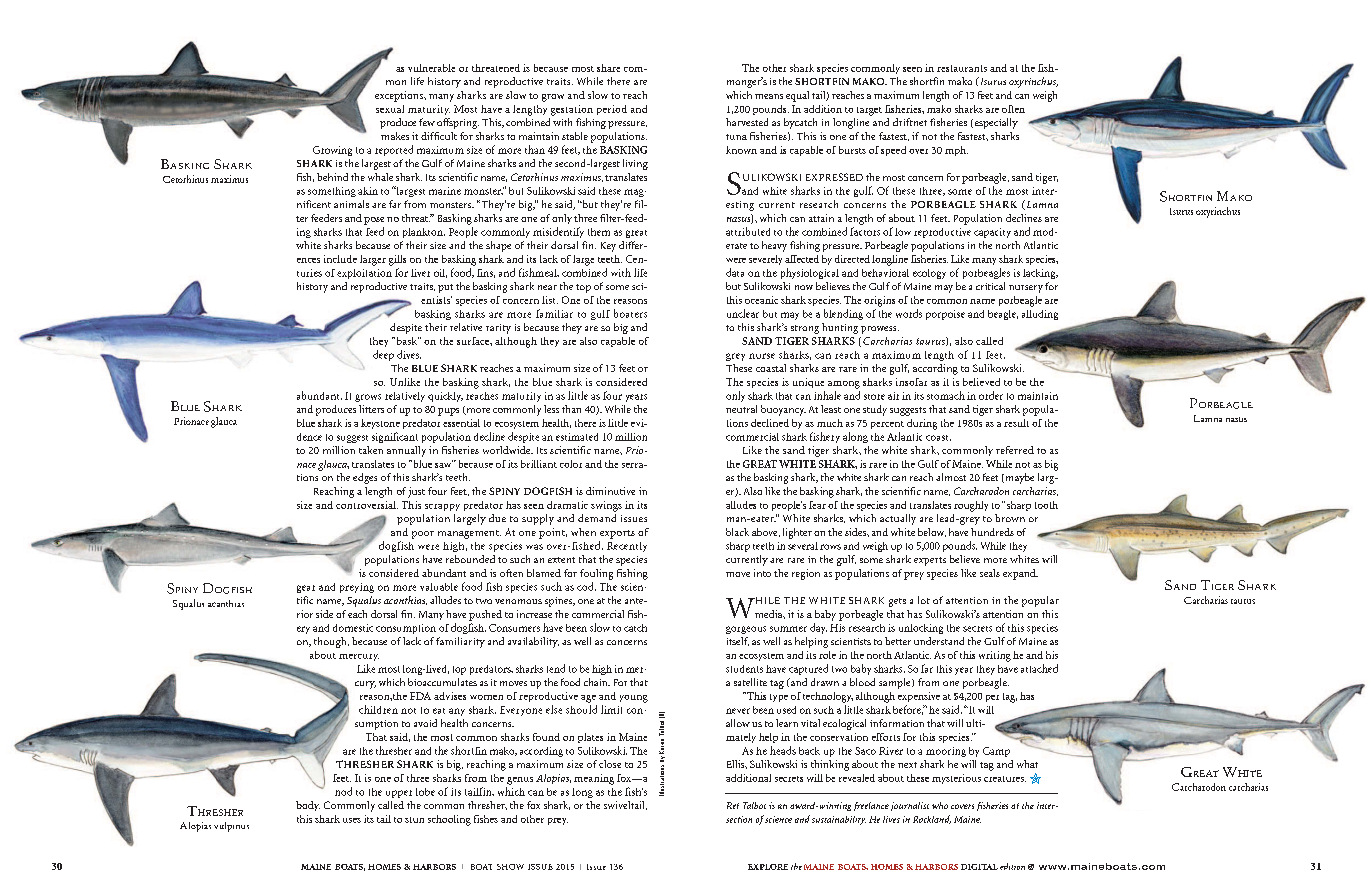  What do you see at coordinates (390, 109) in the image?
I see `sexual` at bounding box center [390, 109].
